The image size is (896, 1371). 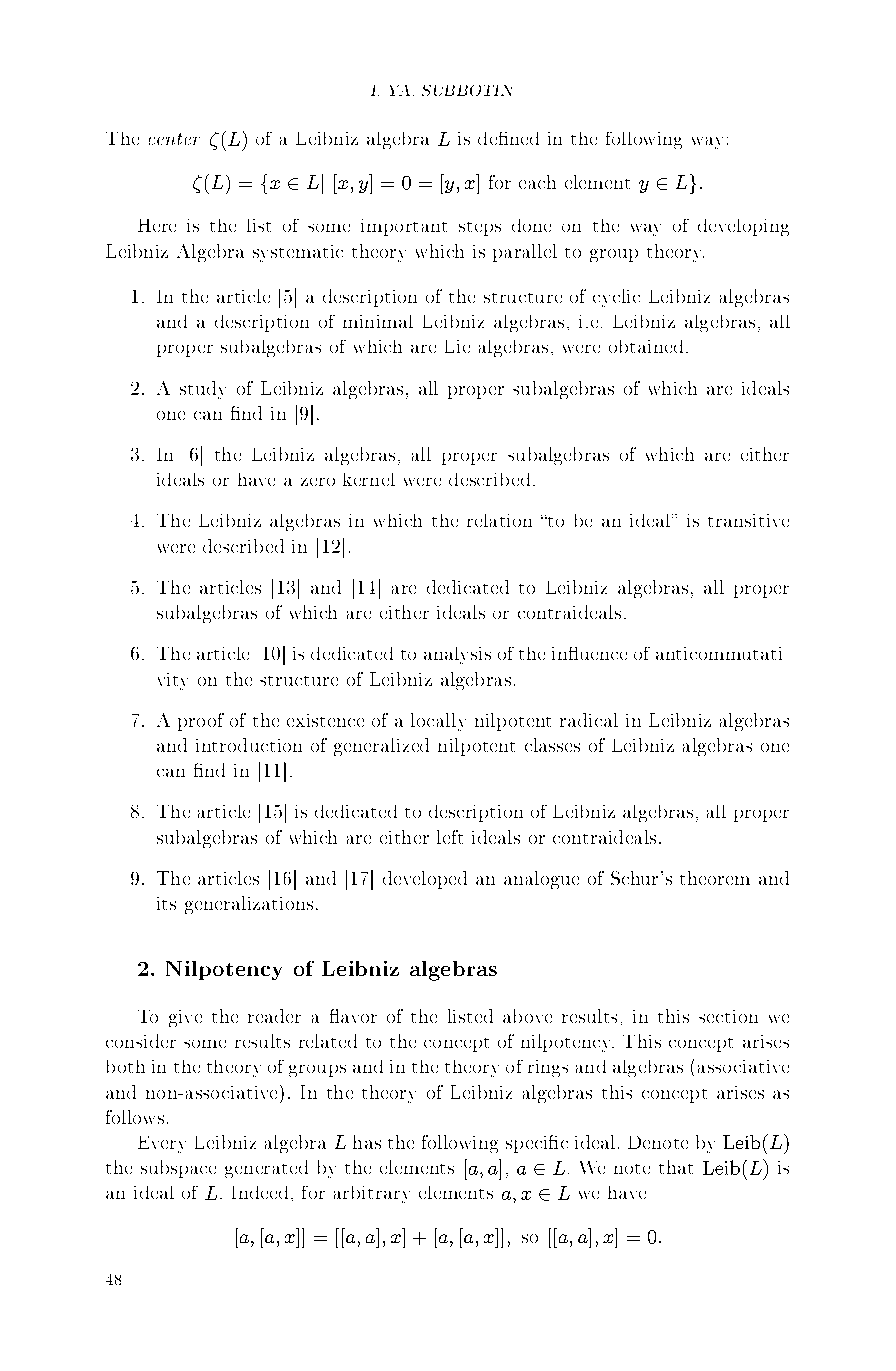 What do you see at coordinates (457, 655) in the screenshot?
I see `analysis` at bounding box center [457, 655].
